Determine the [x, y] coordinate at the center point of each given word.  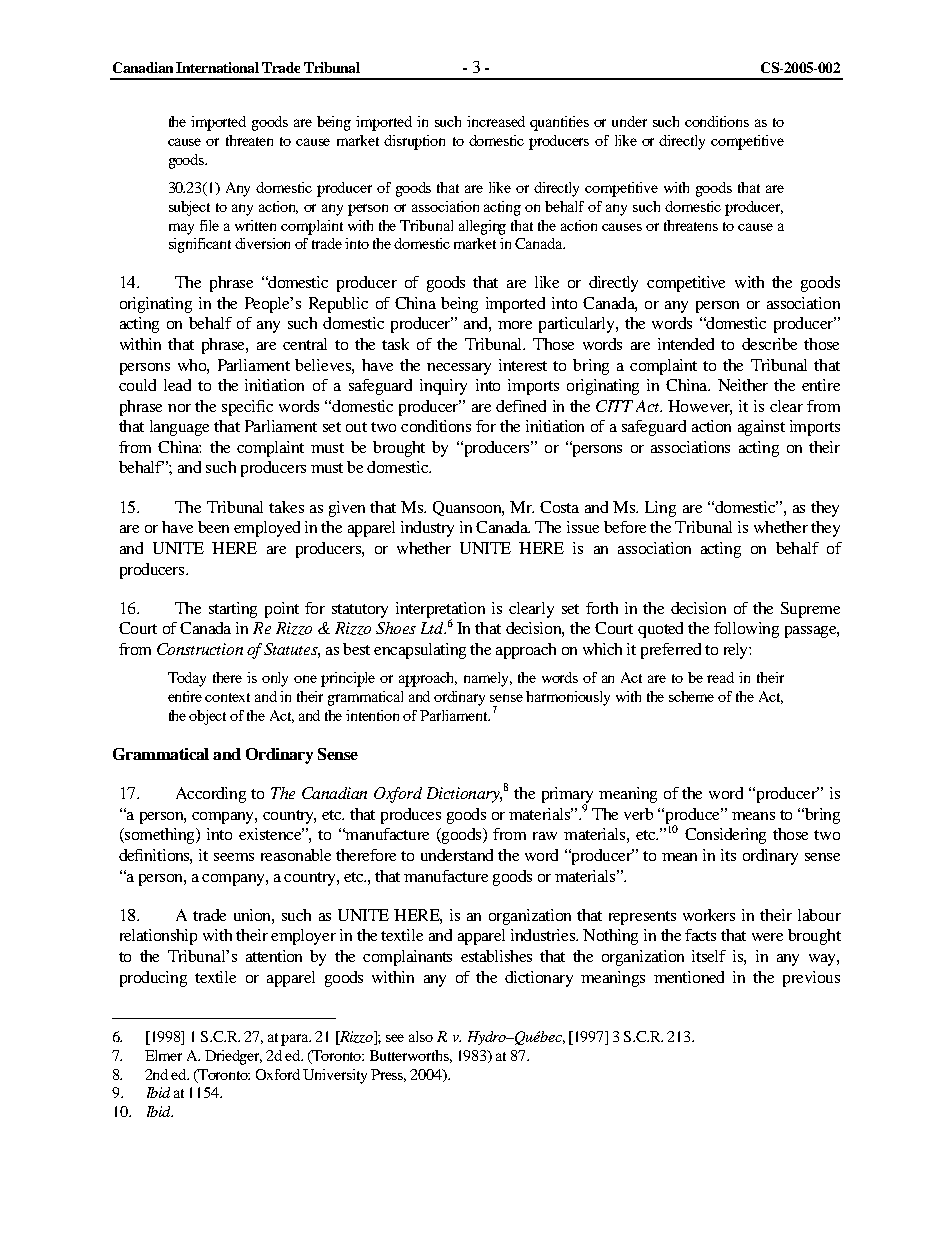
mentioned [689, 977]
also [421, 1036]
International [217, 67]
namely [488, 679]
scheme [691, 696]
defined [521, 406]
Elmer [163, 1055]
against [761, 428]
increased [496, 121]
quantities [559, 123]
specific [247, 408]
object [207, 717]
